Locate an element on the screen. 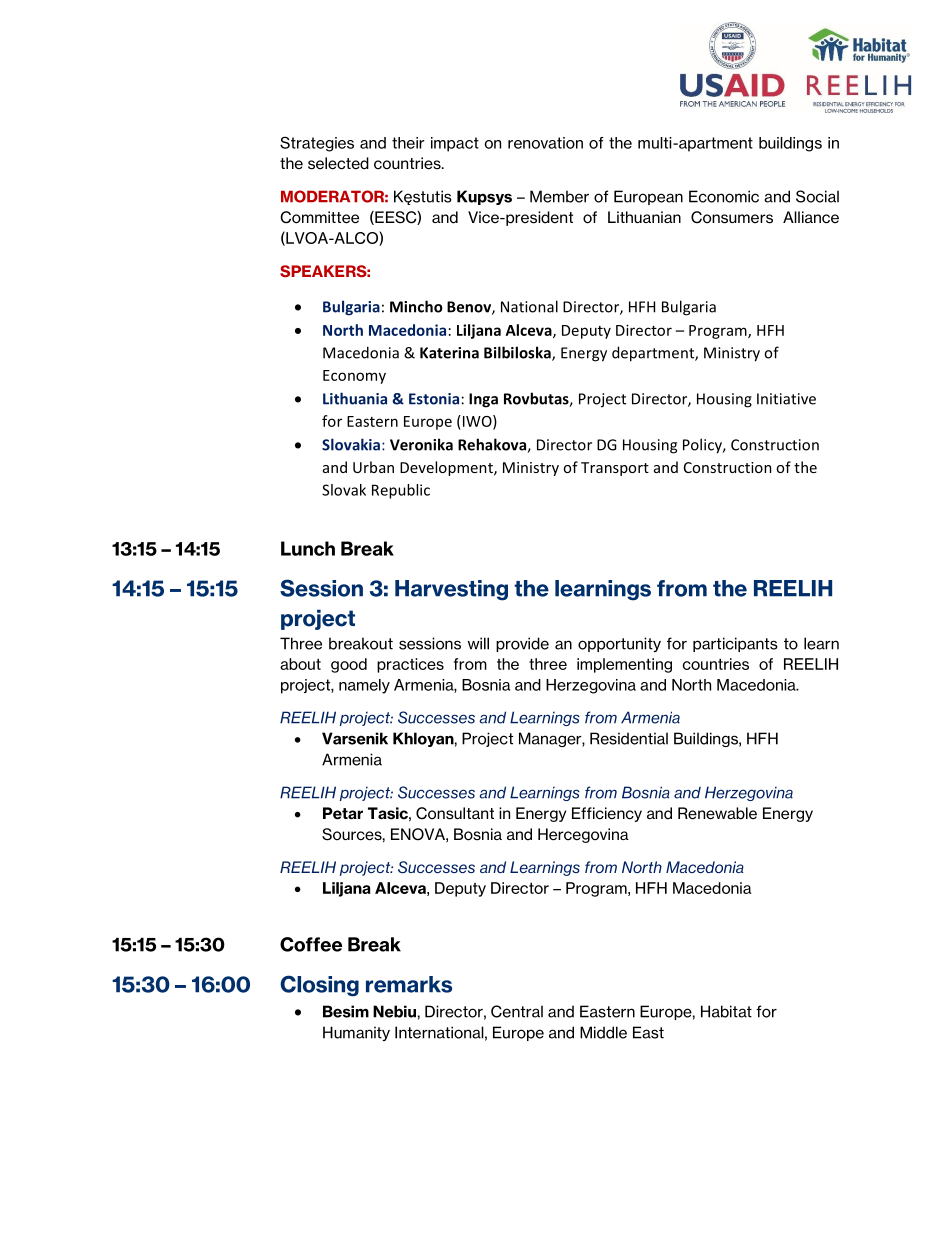 The image size is (952, 1233). Humanity is located at coordinates (356, 1033).
